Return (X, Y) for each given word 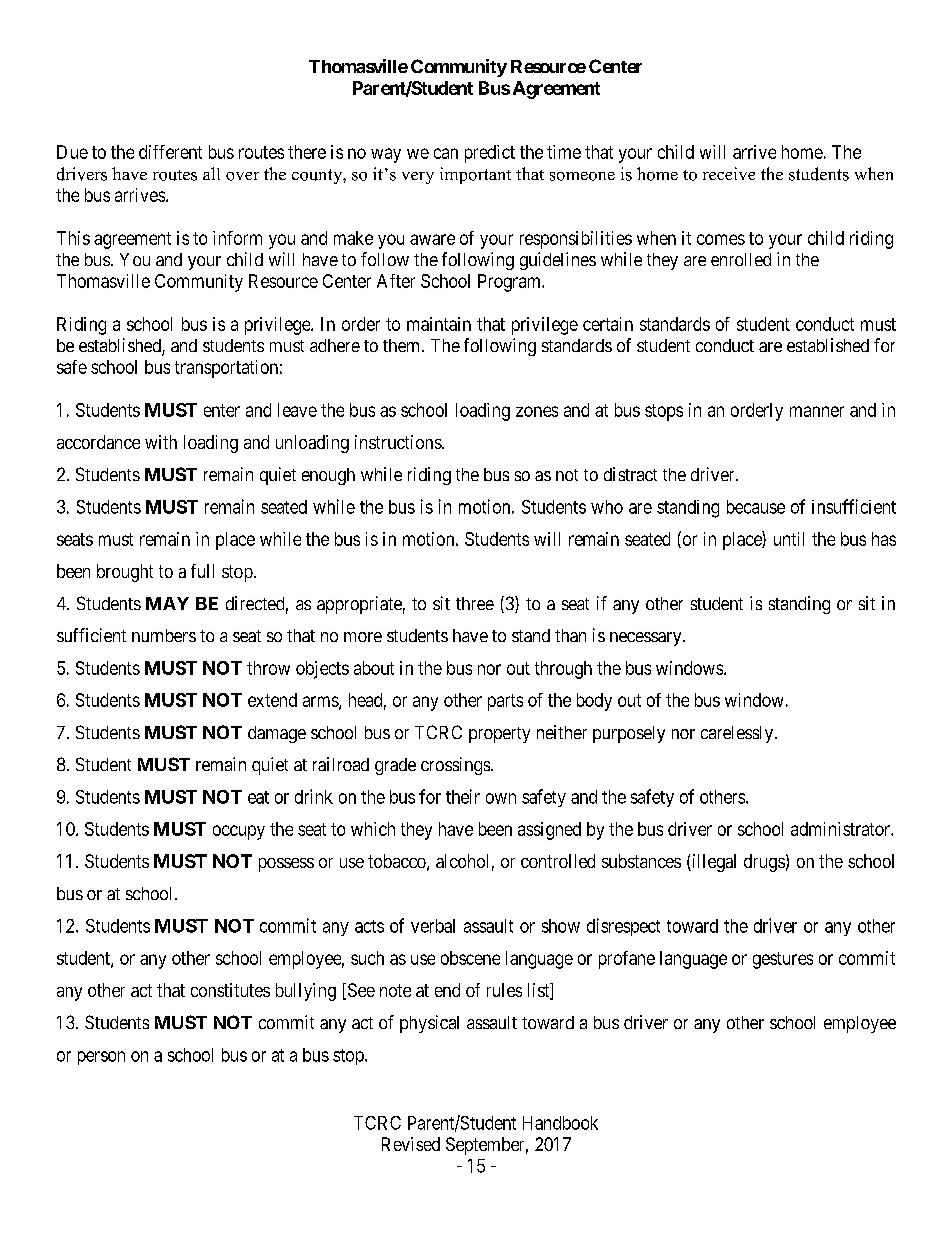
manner (817, 411)
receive (729, 173)
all (211, 173)
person (101, 1058)
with (161, 442)
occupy (239, 832)
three (475, 603)
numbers (164, 635)
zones (537, 411)
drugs (764, 863)
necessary (647, 639)
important (475, 175)
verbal (433, 926)
